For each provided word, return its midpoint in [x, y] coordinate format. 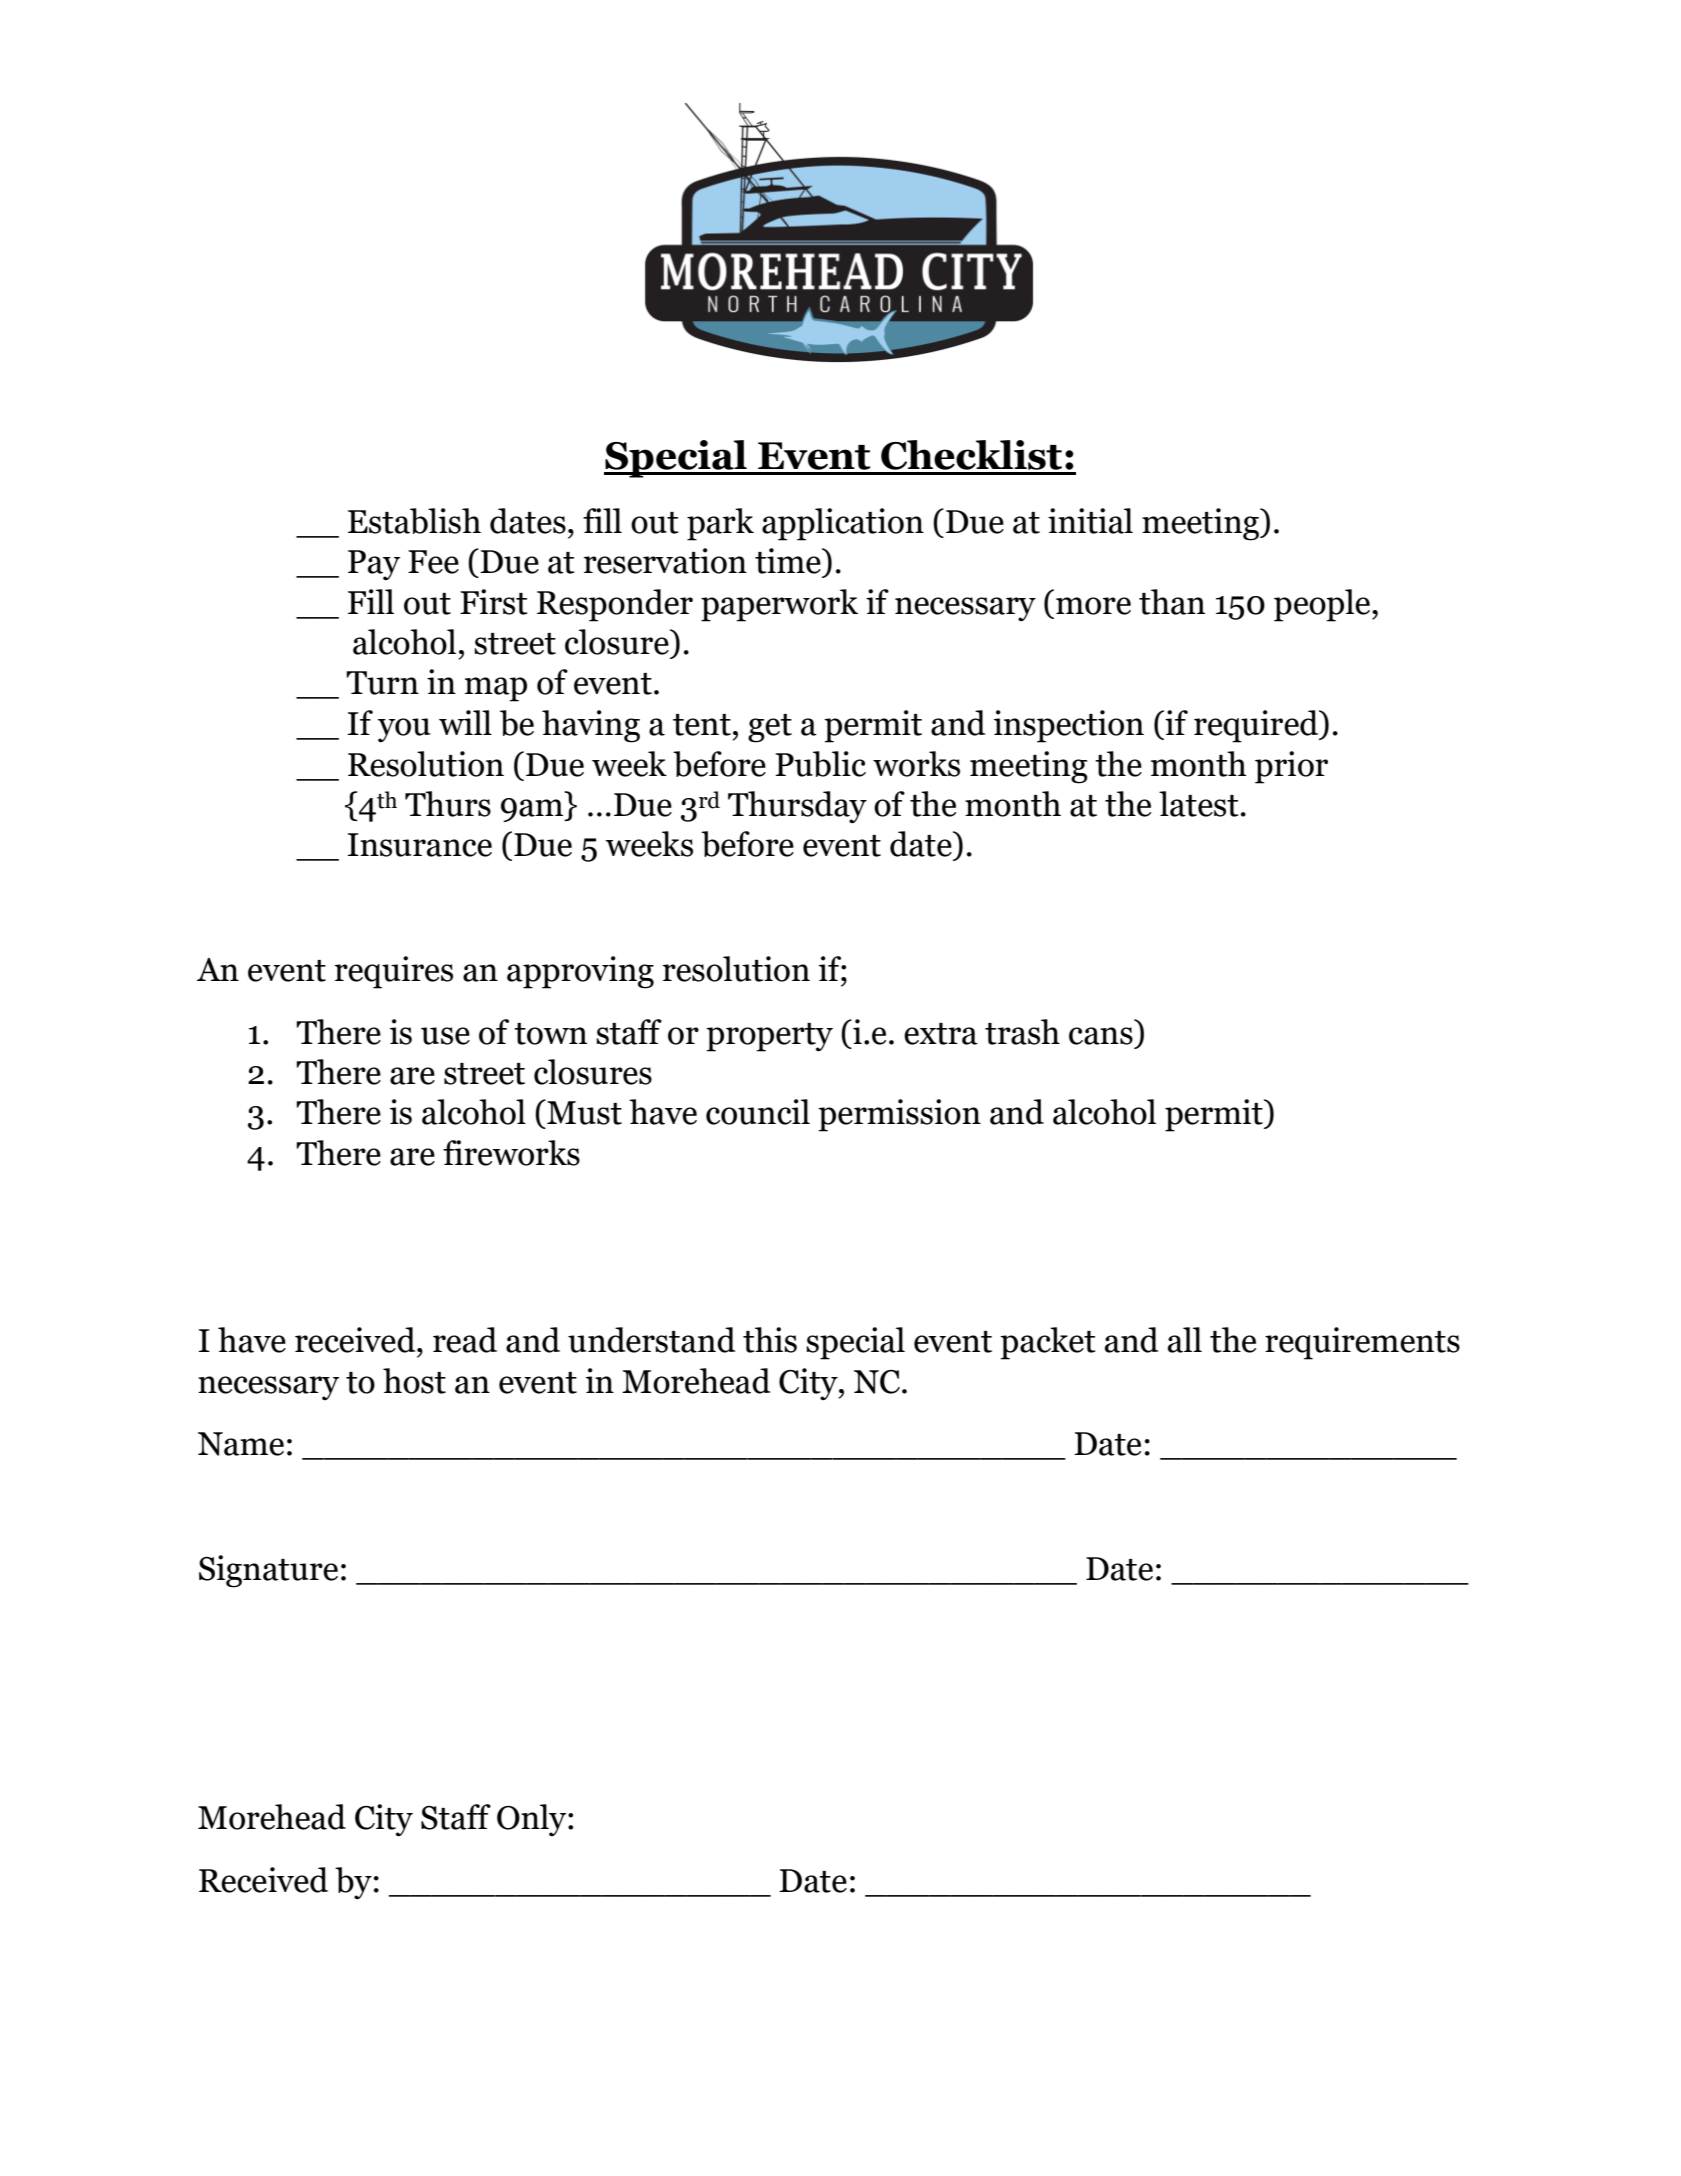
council [758, 1112]
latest [1199, 804]
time [789, 561]
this [770, 1340]
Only [533, 1820]
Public [820, 764]
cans [1101, 1036]
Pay [374, 565]
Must [583, 1112]
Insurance [419, 845]
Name [241, 1444]
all [1185, 1340]
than [1172, 602]
